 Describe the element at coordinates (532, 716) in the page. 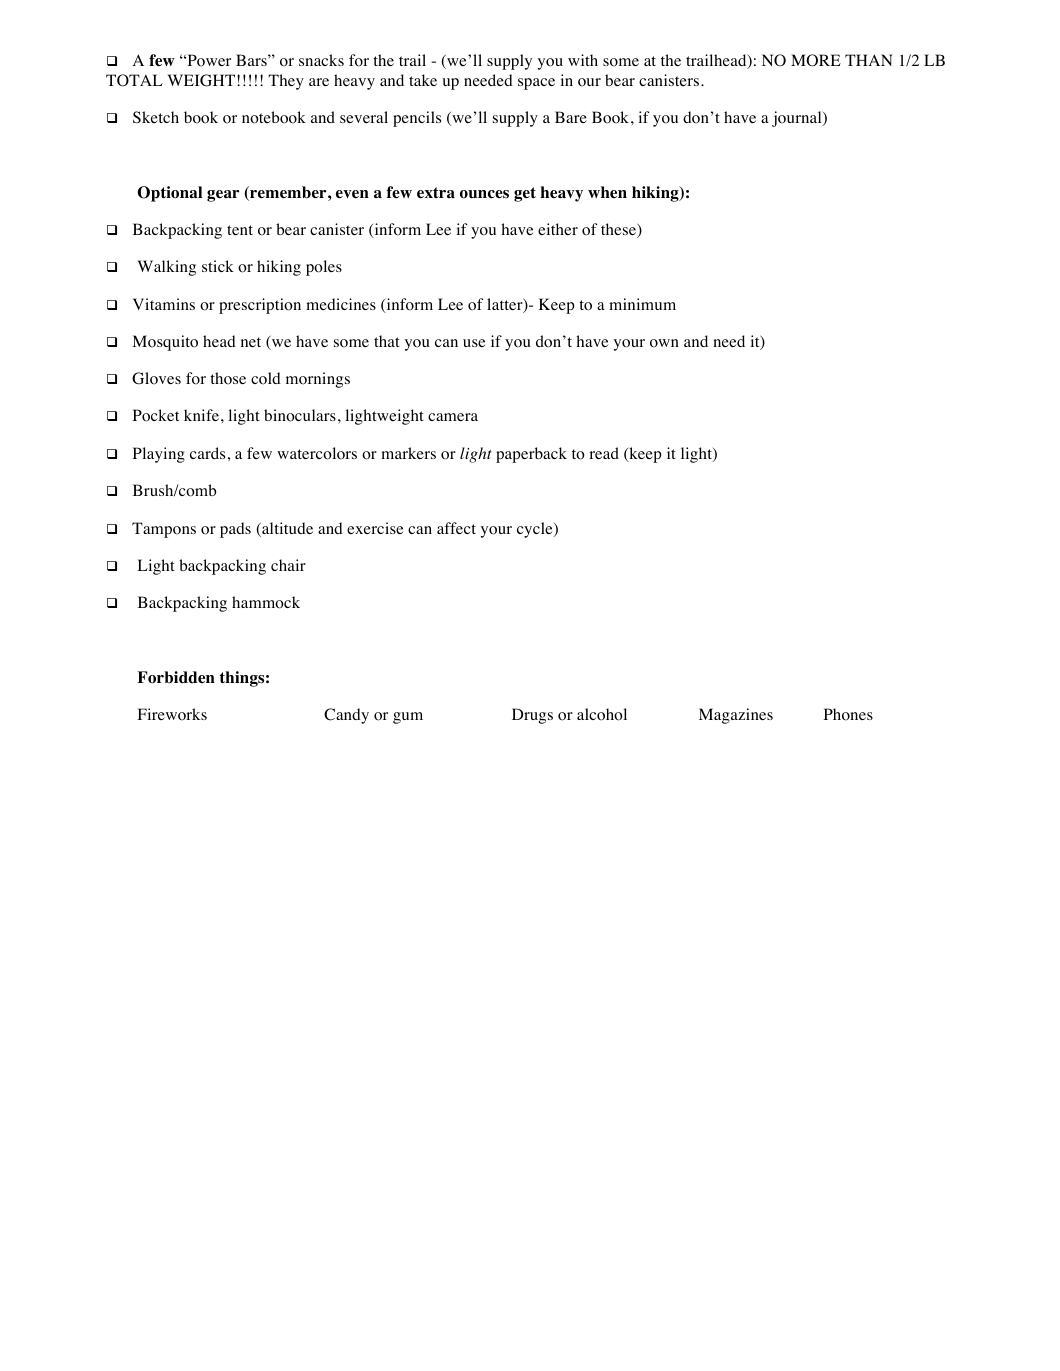

I see `Drugs` at that location.
